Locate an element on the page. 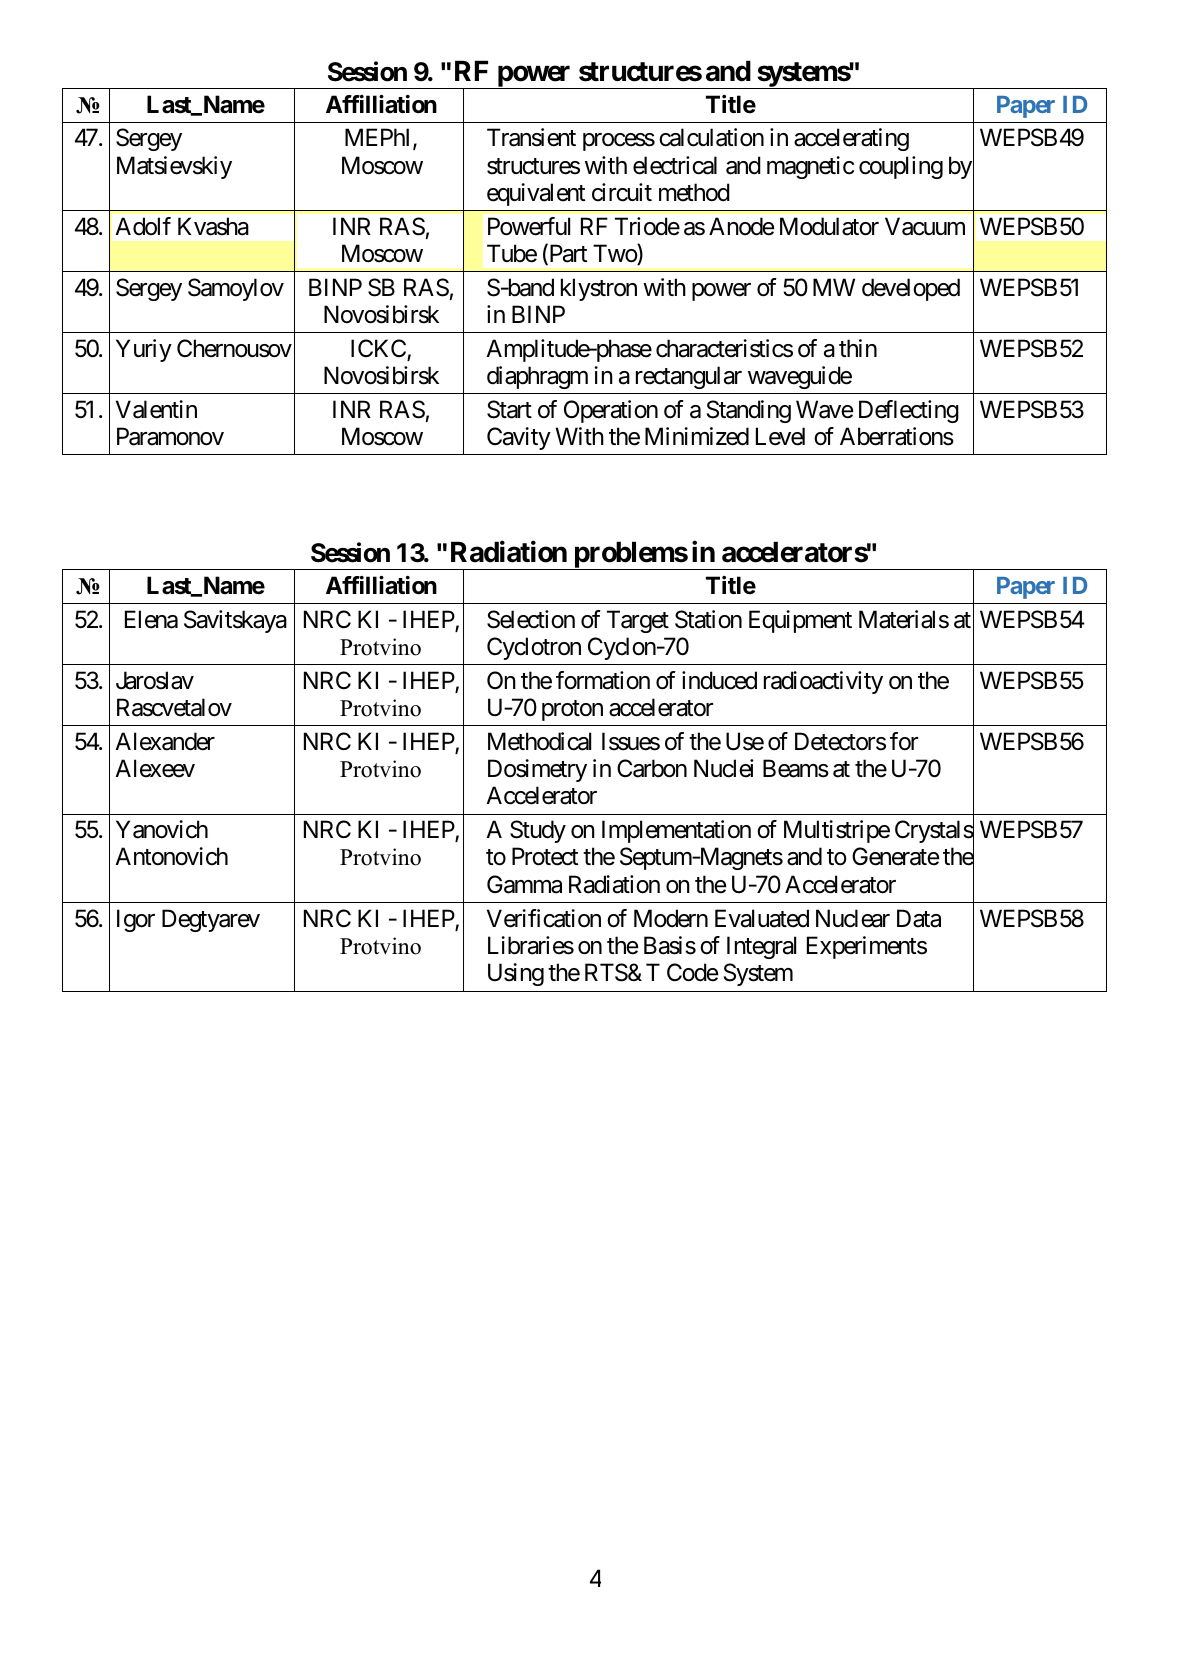  Cavity is located at coordinates (519, 438).
